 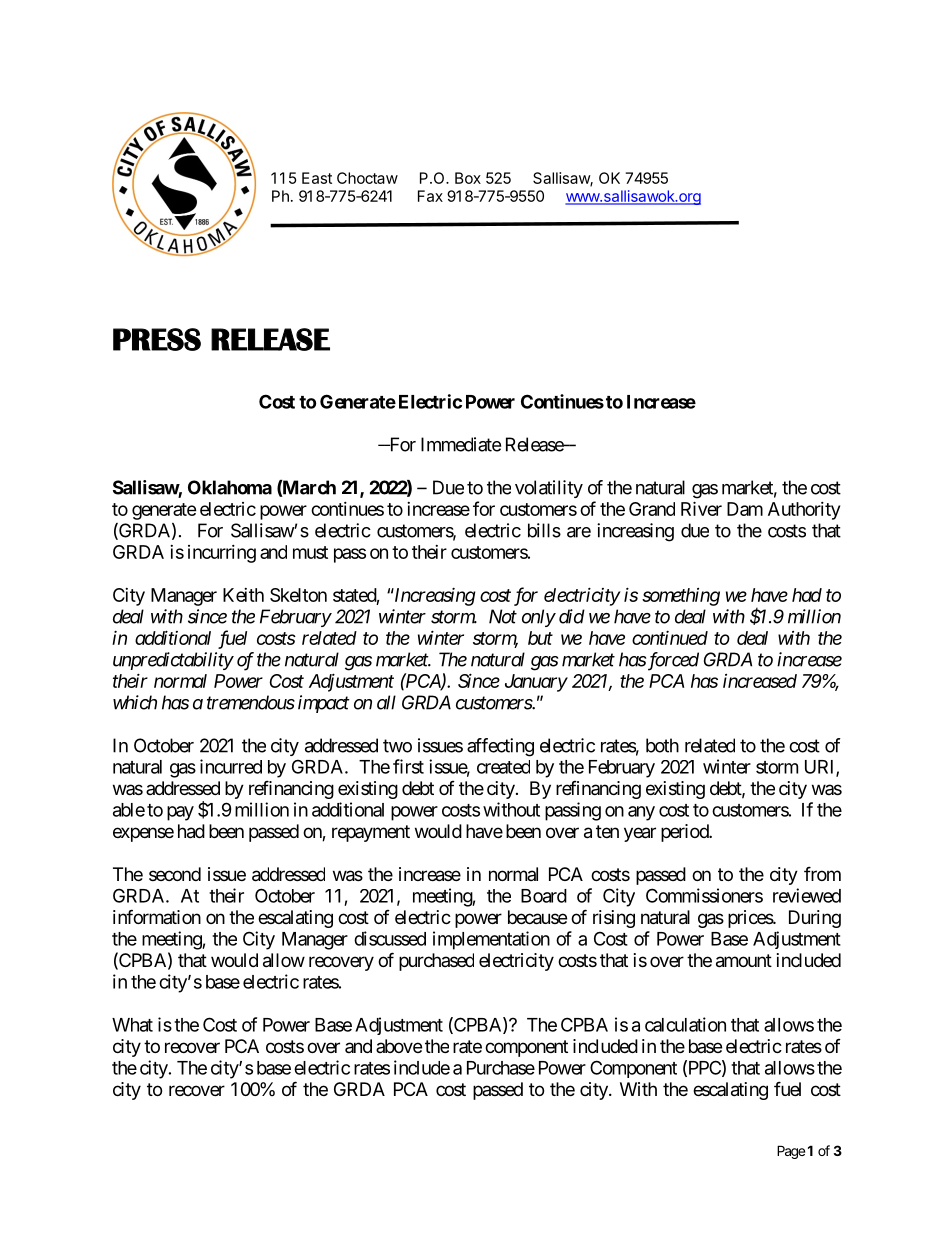 What do you see at coordinates (317, 178) in the screenshot?
I see `East` at bounding box center [317, 178].
